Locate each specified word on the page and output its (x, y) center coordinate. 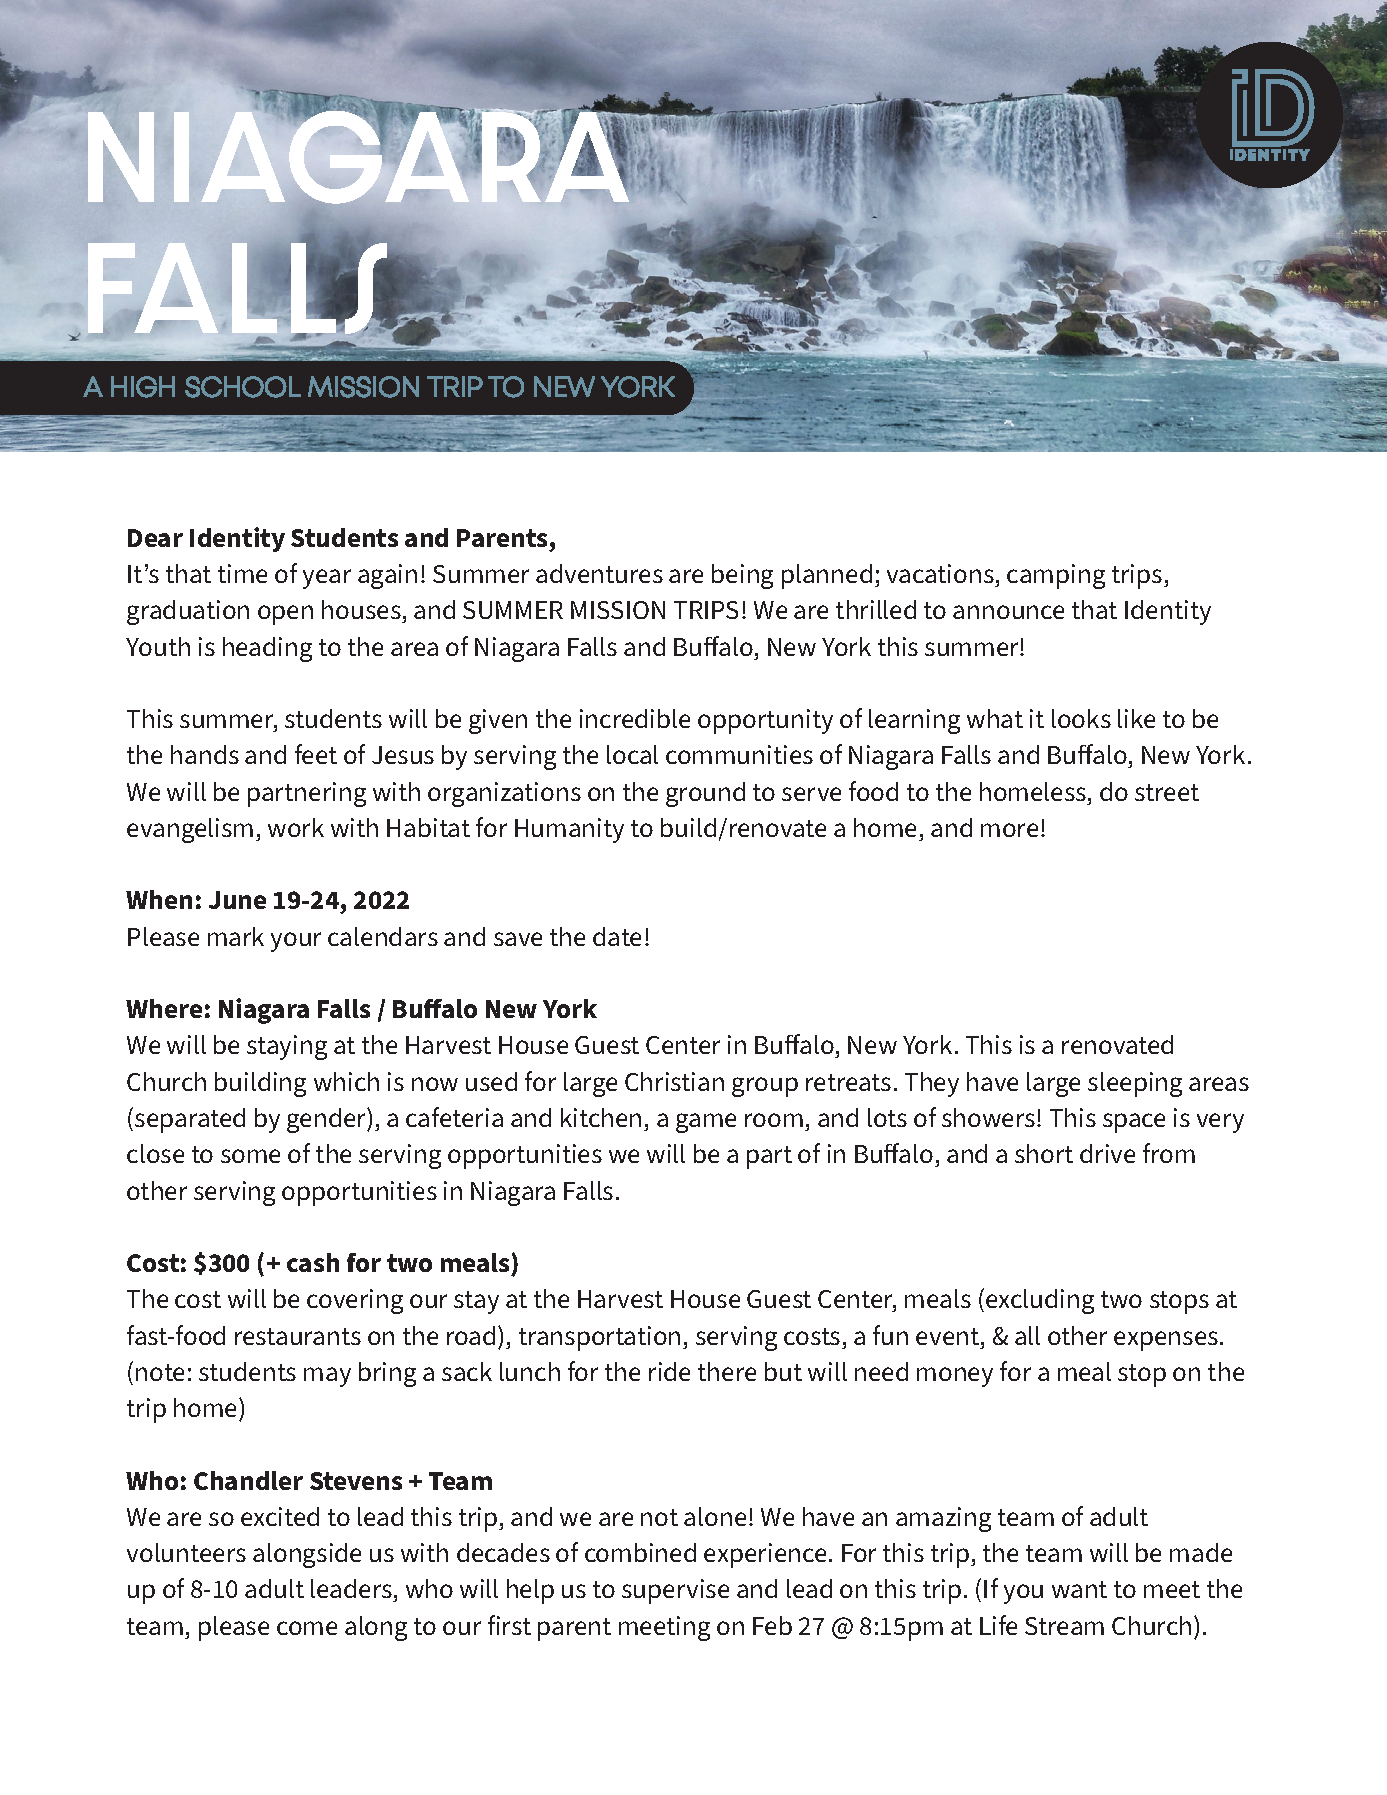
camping (1056, 576)
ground (705, 794)
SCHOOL (243, 387)
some (250, 1156)
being (742, 576)
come (307, 1628)
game (706, 1123)
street (1167, 792)
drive (1107, 1153)
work (296, 827)
